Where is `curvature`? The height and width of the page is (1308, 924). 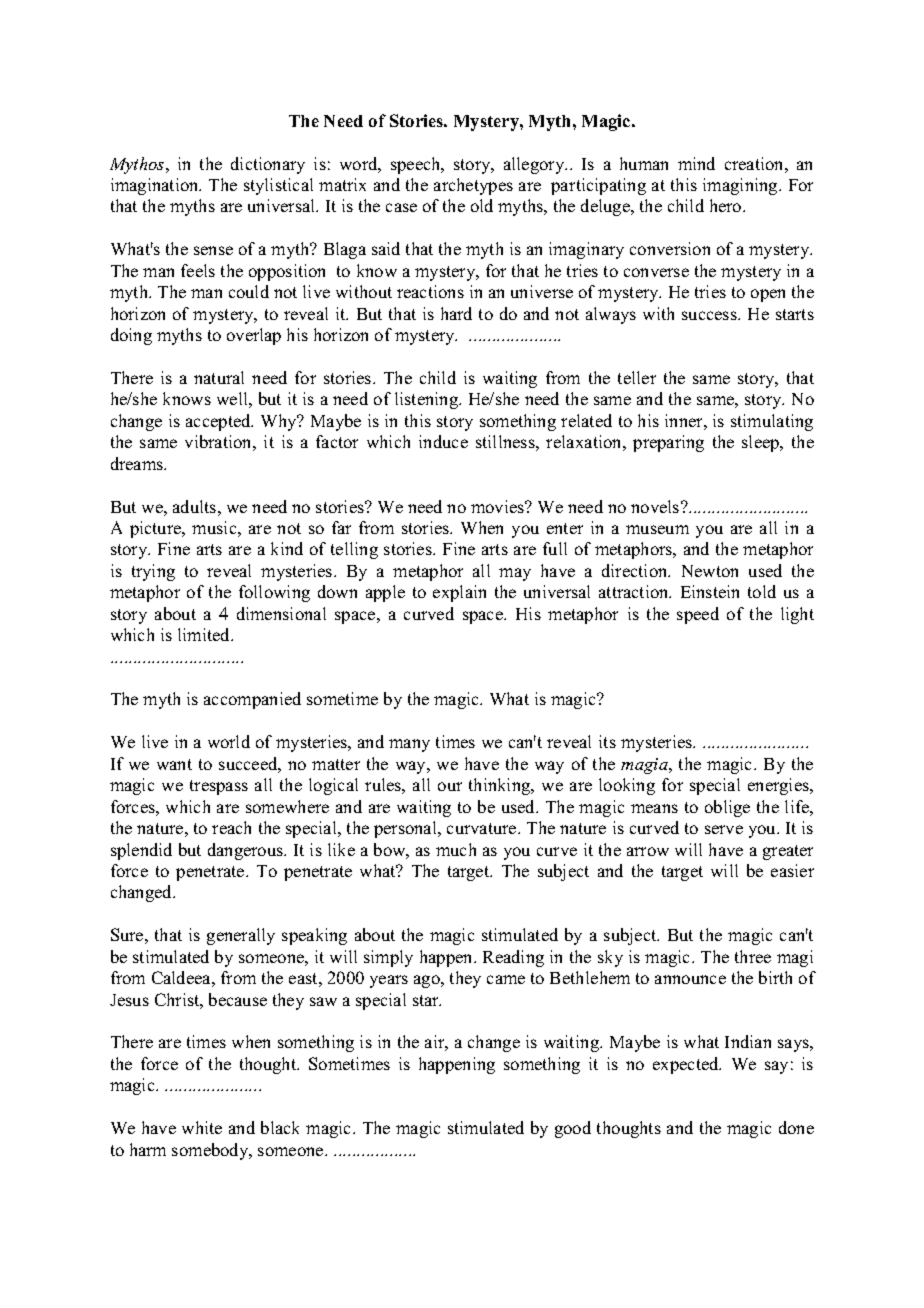
curvature is located at coordinates (483, 828).
